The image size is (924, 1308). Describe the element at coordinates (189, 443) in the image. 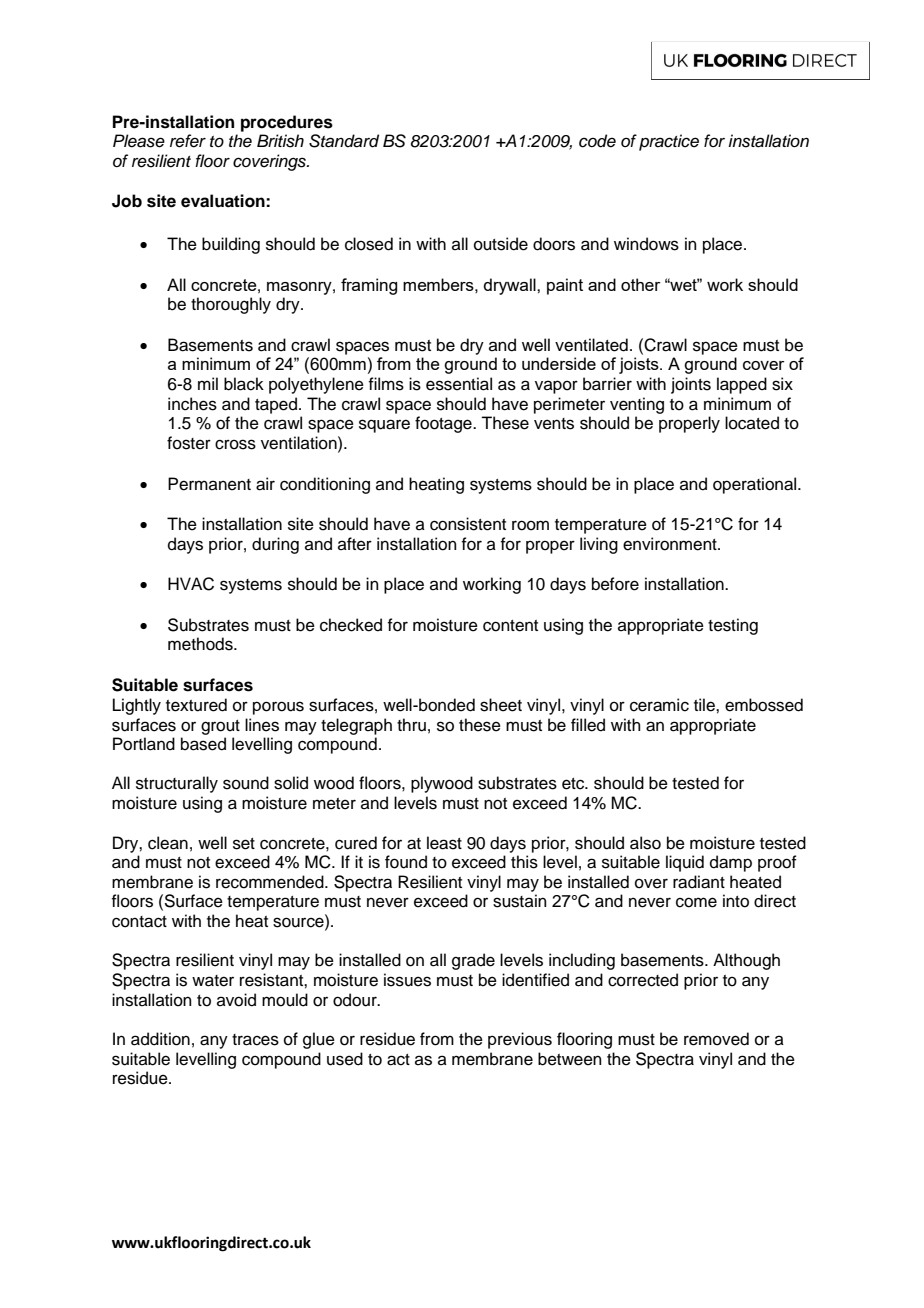

I see `foster` at that location.
